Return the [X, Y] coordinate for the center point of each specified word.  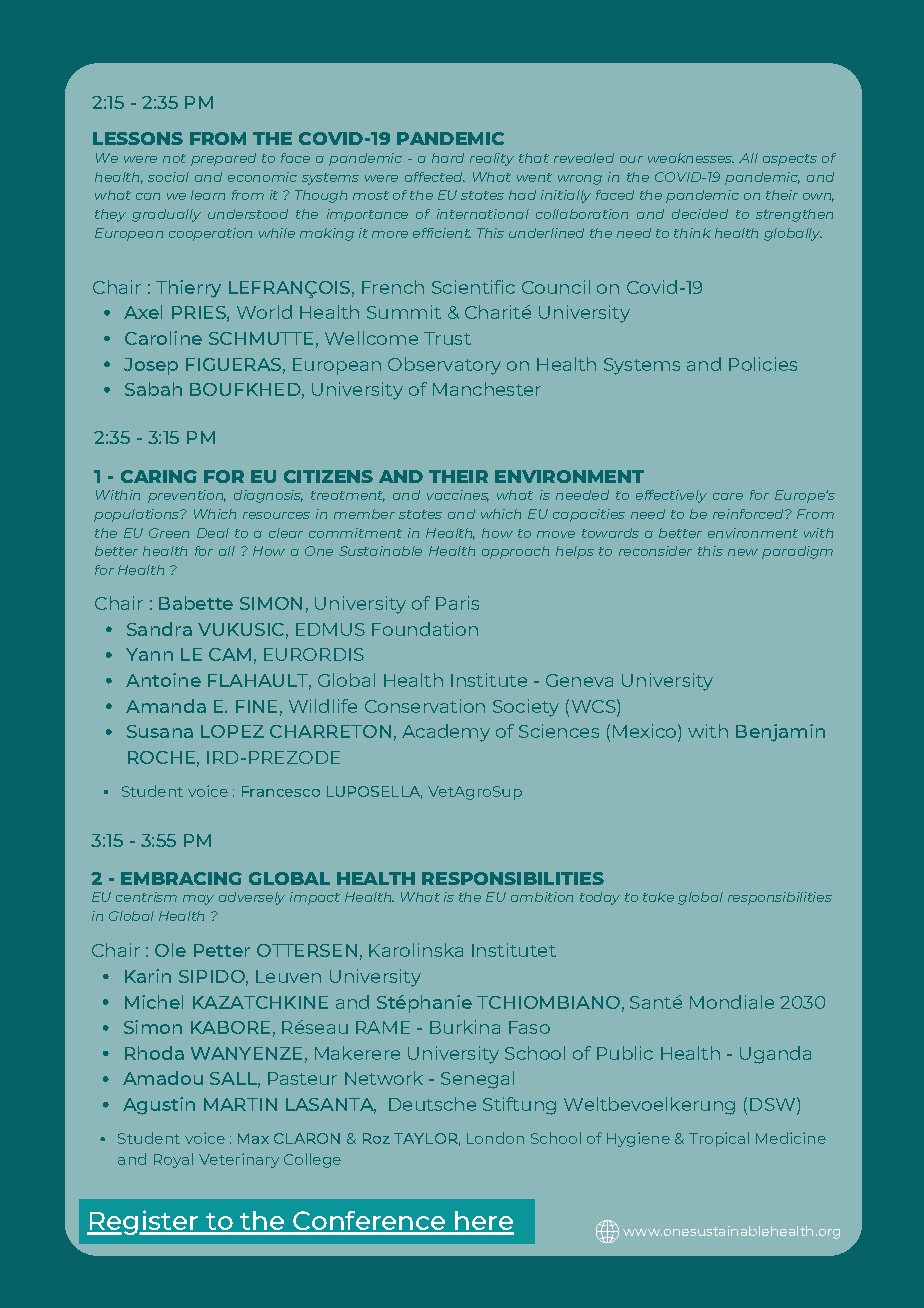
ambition [542, 897]
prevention [187, 496]
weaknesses [691, 158]
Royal [173, 1160]
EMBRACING [181, 878]
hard [448, 158]
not [174, 158]
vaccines [458, 496]
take [658, 897]
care [728, 496]
